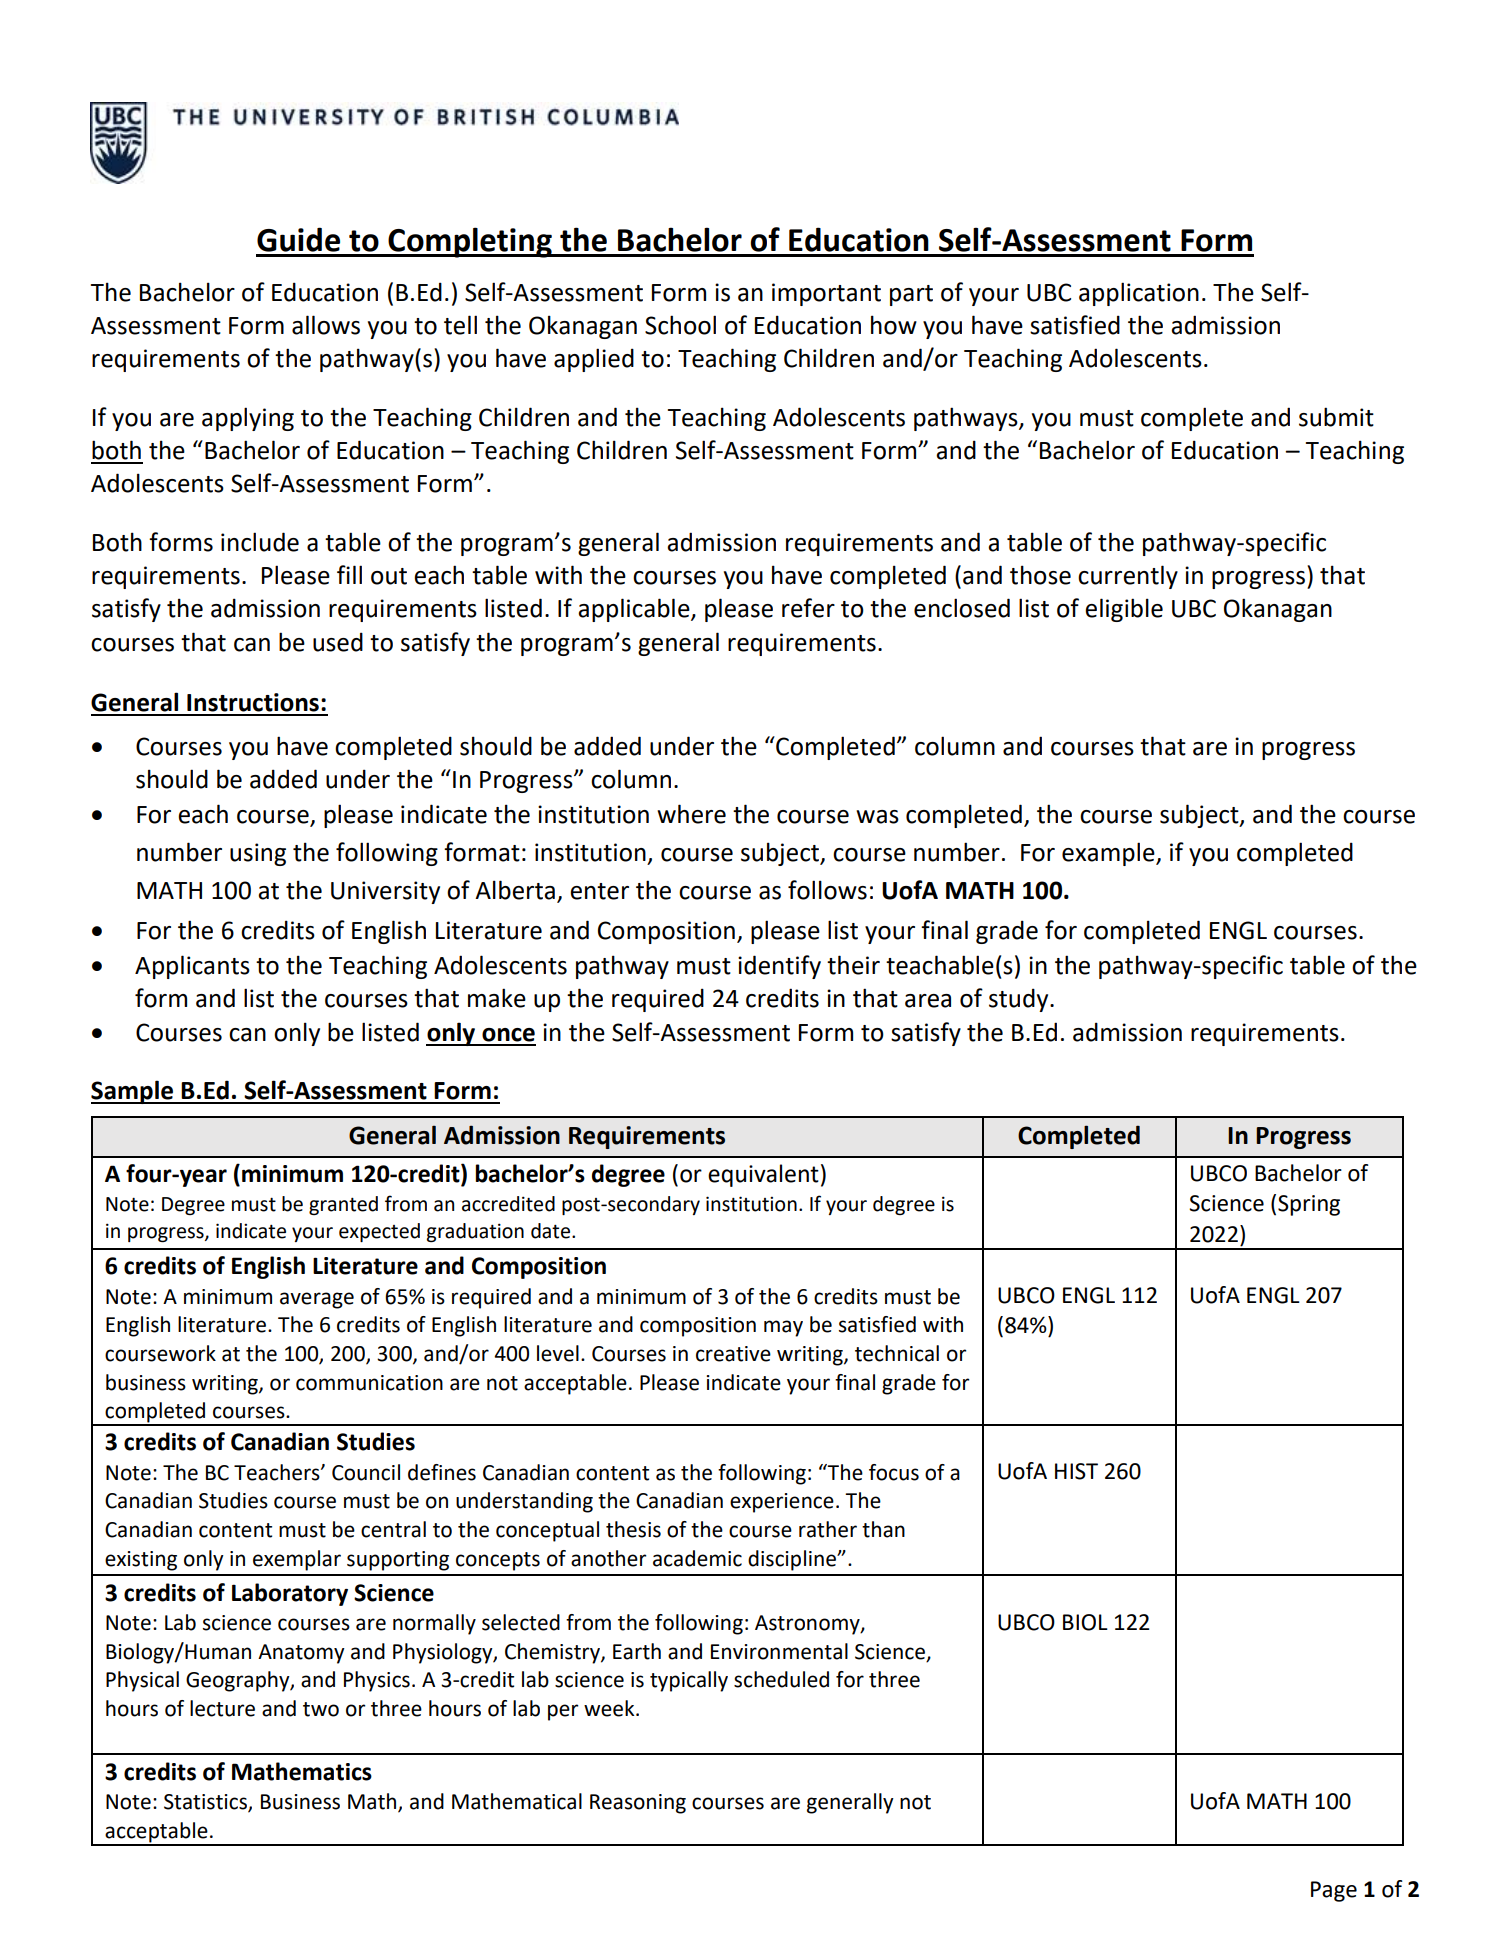 The height and width of the screenshot is (1956, 1511). What do you see at coordinates (133, 1092) in the screenshot?
I see `Sample` at bounding box center [133, 1092].
